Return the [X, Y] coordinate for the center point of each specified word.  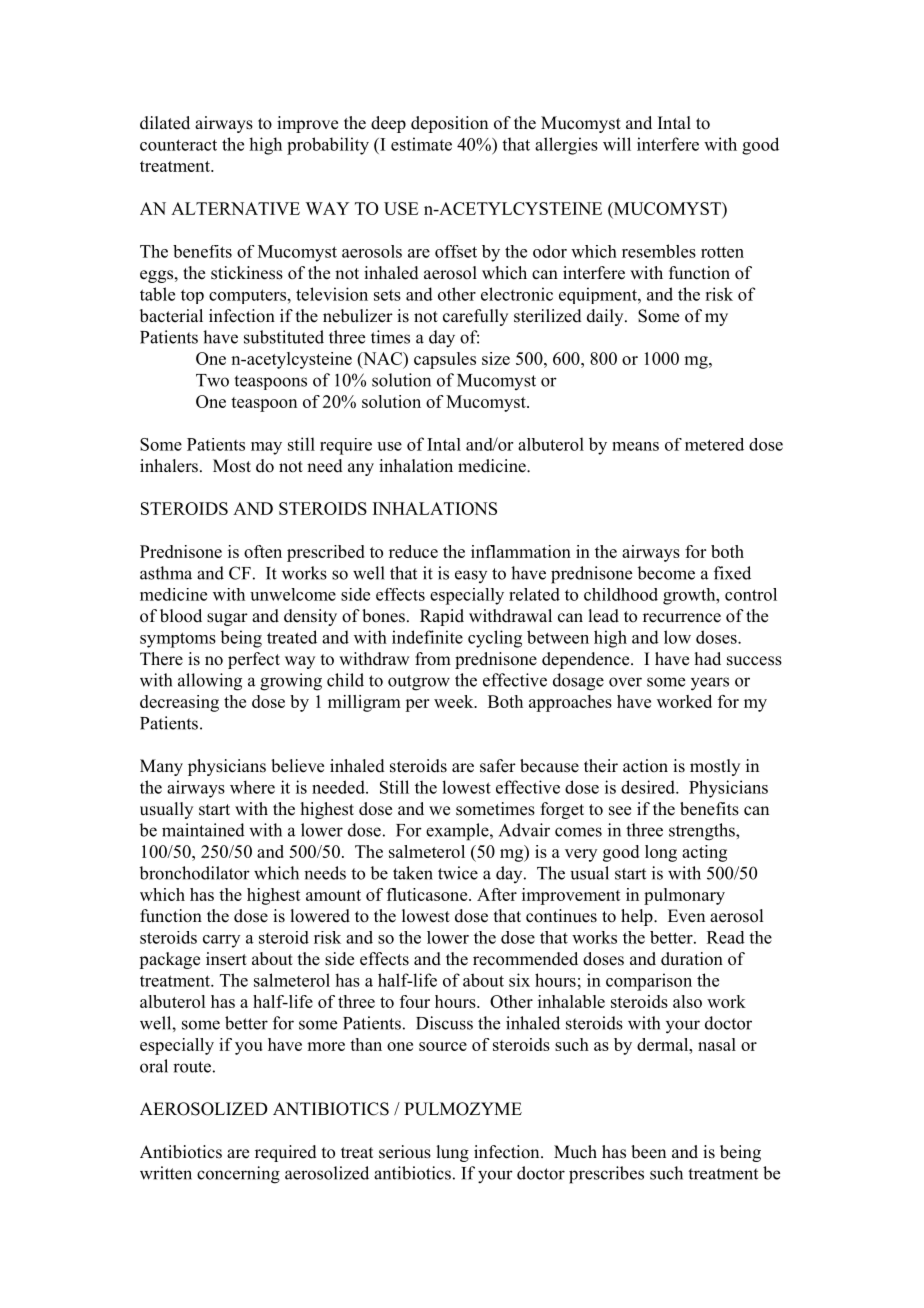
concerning [238, 1175]
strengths [703, 832]
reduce [413, 551]
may [266, 448]
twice [458, 873]
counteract [178, 145]
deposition [449, 124]
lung [452, 1153]
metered [714, 444]
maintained [203, 830]
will [617, 144]
